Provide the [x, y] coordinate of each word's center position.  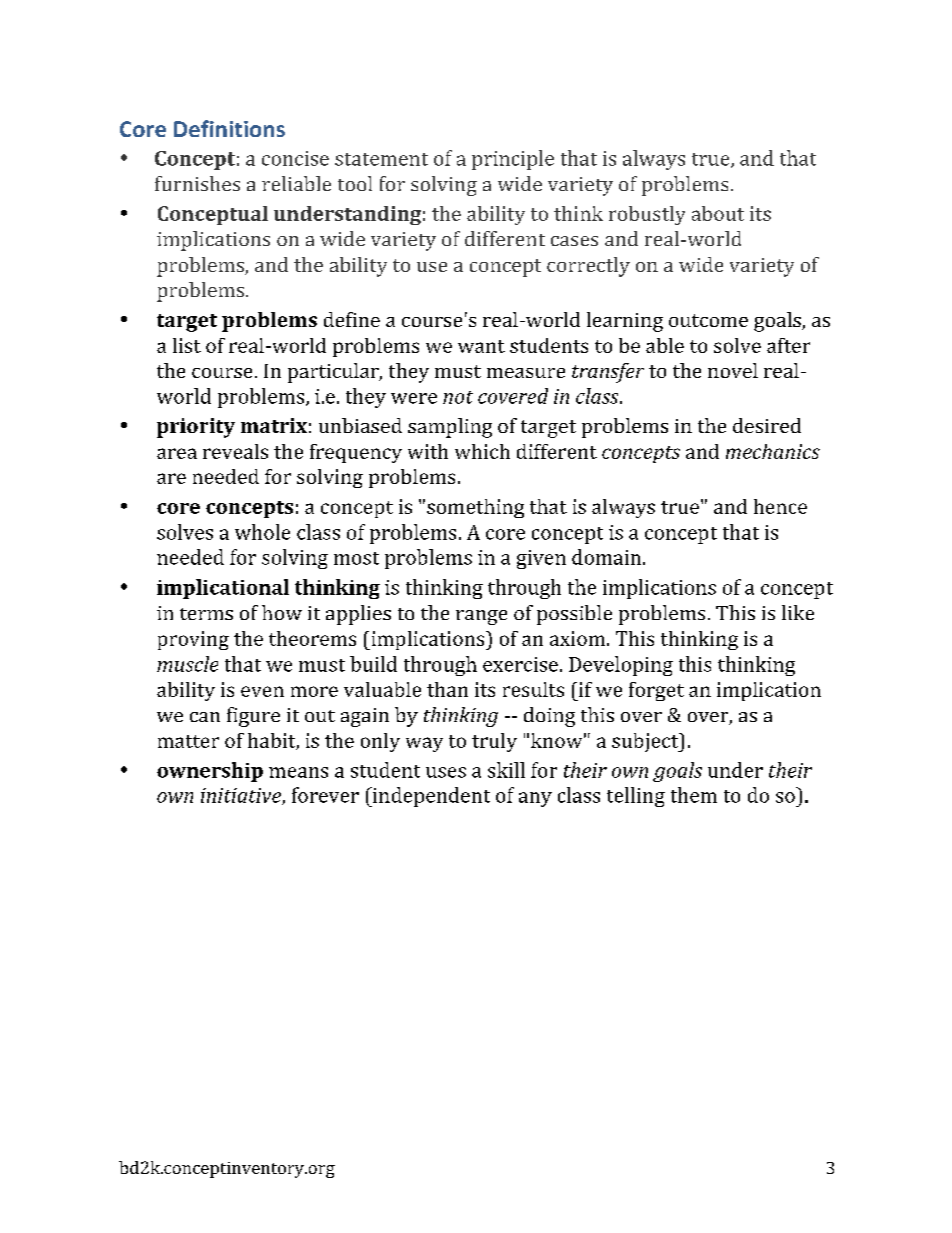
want [481, 346]
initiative [242, 796]
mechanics [773, 451]
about [718, 213]
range [481, 617]
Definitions [229, 128]
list [187, 345]
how [282, 612]
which [482, 451]
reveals [235, 451]
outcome [708, 320]
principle [513, 160]
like [798, 612]
